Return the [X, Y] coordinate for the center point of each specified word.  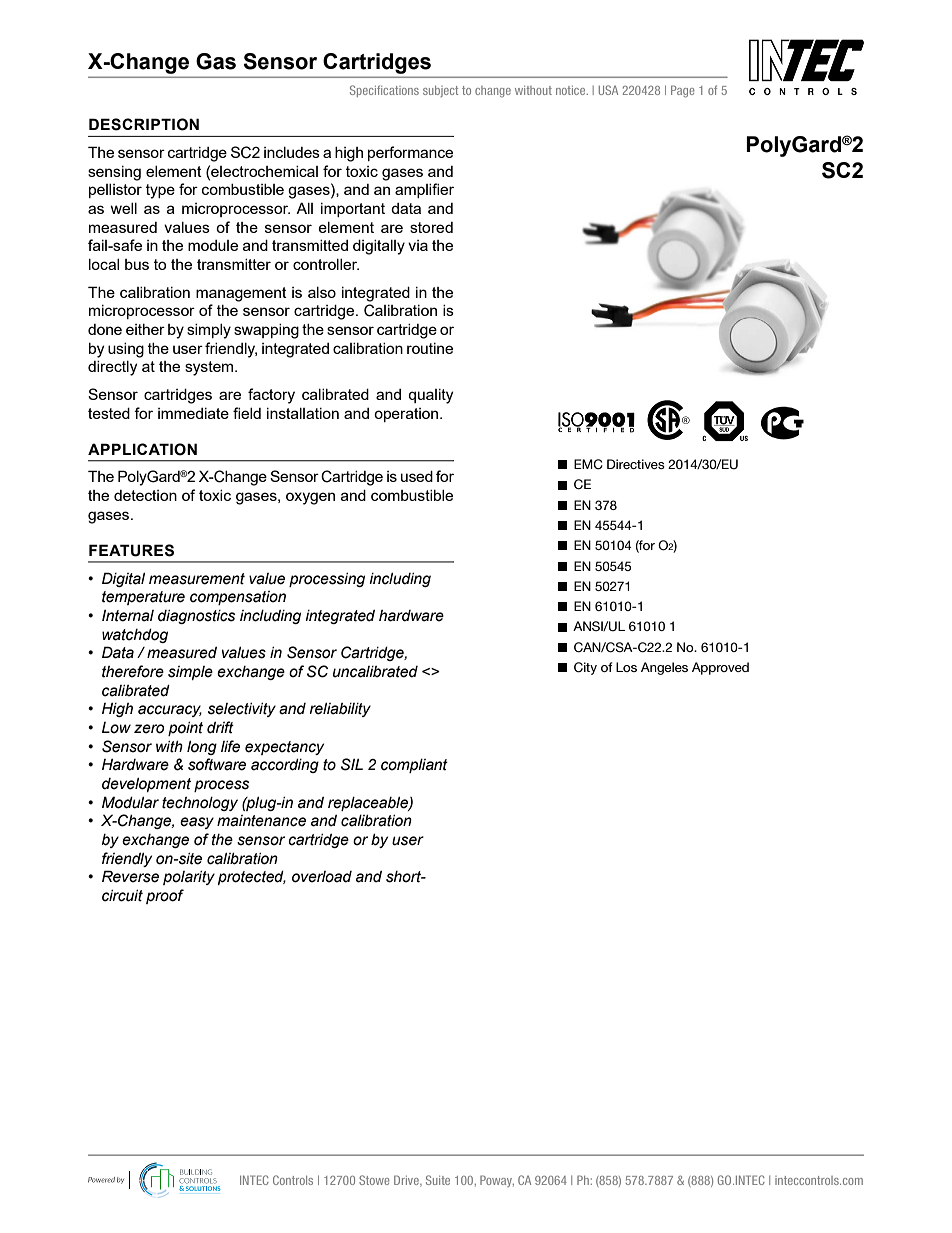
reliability [340, 710]
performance [410, 153]
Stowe [374, 1180]
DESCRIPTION [144, 124]
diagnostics [196, 617]
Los [626, 667]
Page [682, 91]
